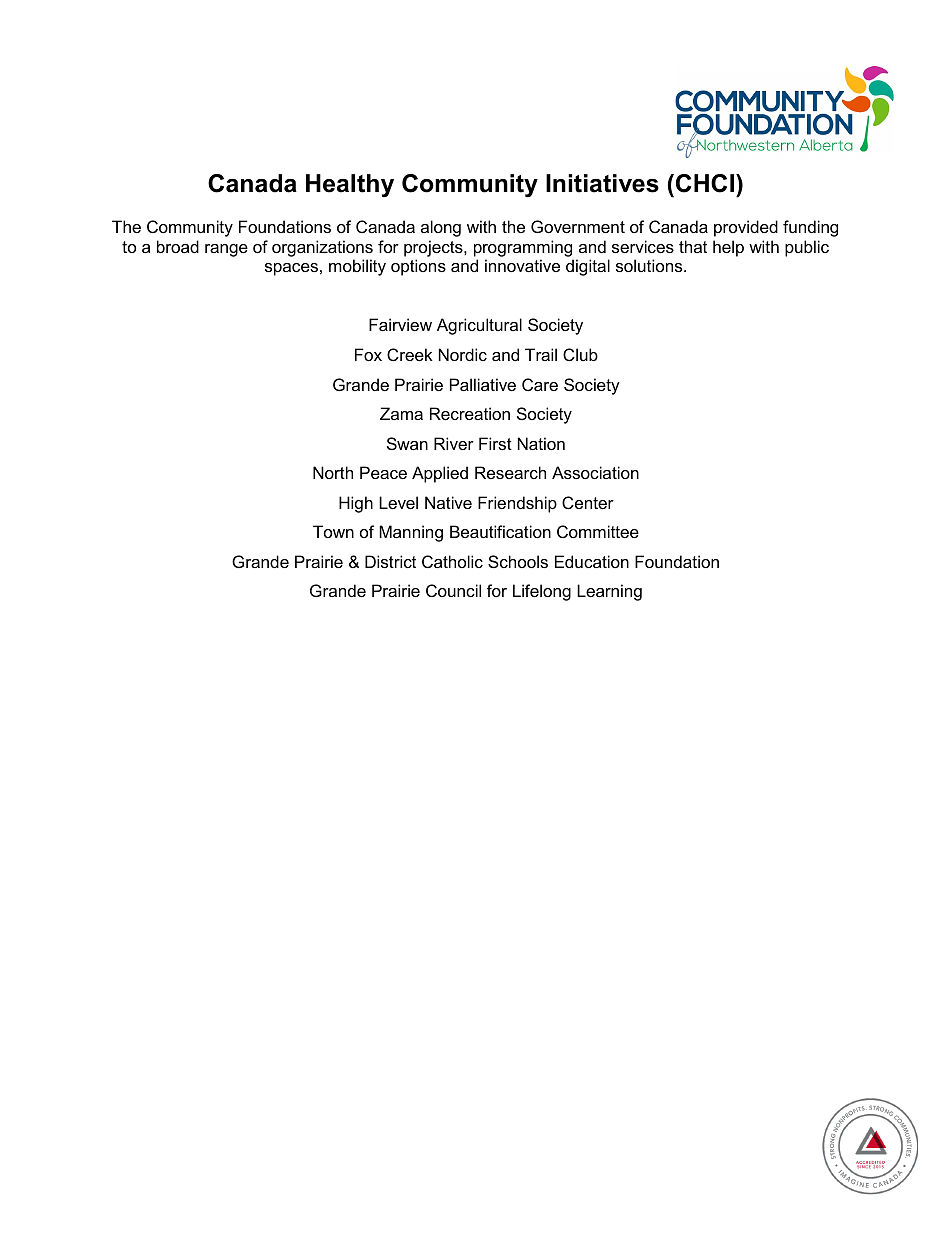 This image has height=1233, width=952. I want to click on District, so click(390, 561).
